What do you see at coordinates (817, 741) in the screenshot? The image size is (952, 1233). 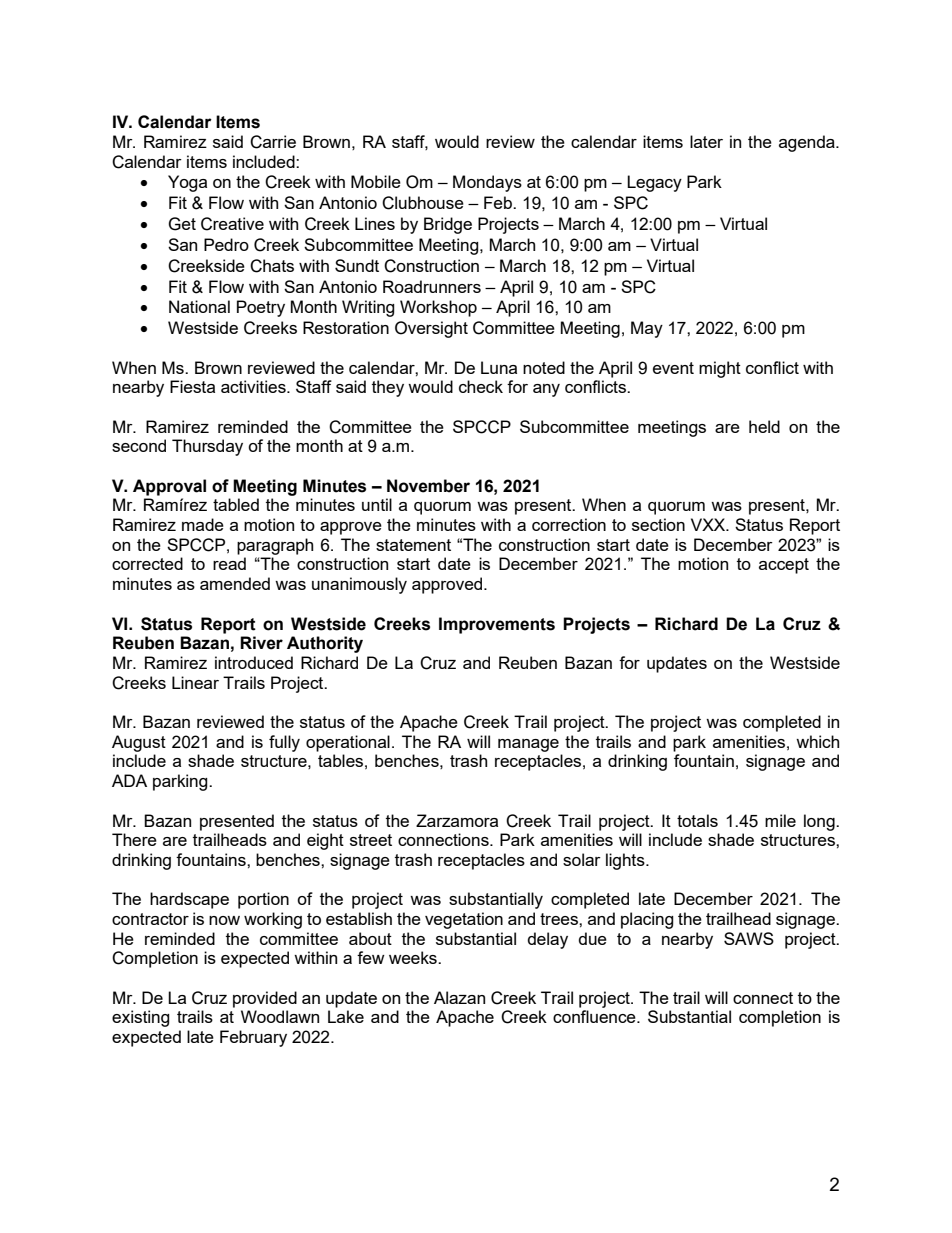 I see `which` at bounding box center [817, 741].
